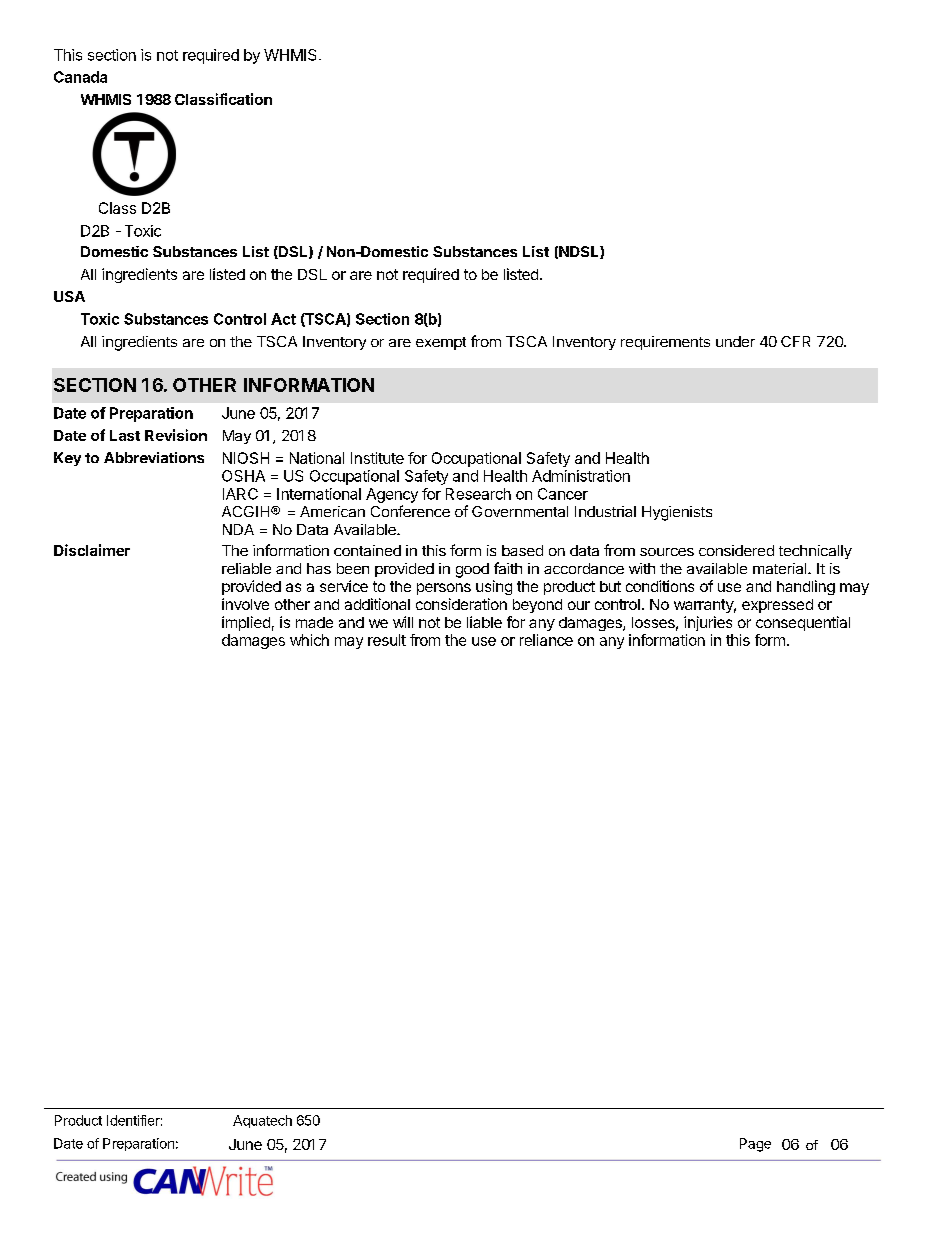 The image size is (952, 1233). What do you see at coordinates (441, 343) in the page?
I see `exempt` at bounding box center [441, 343].
